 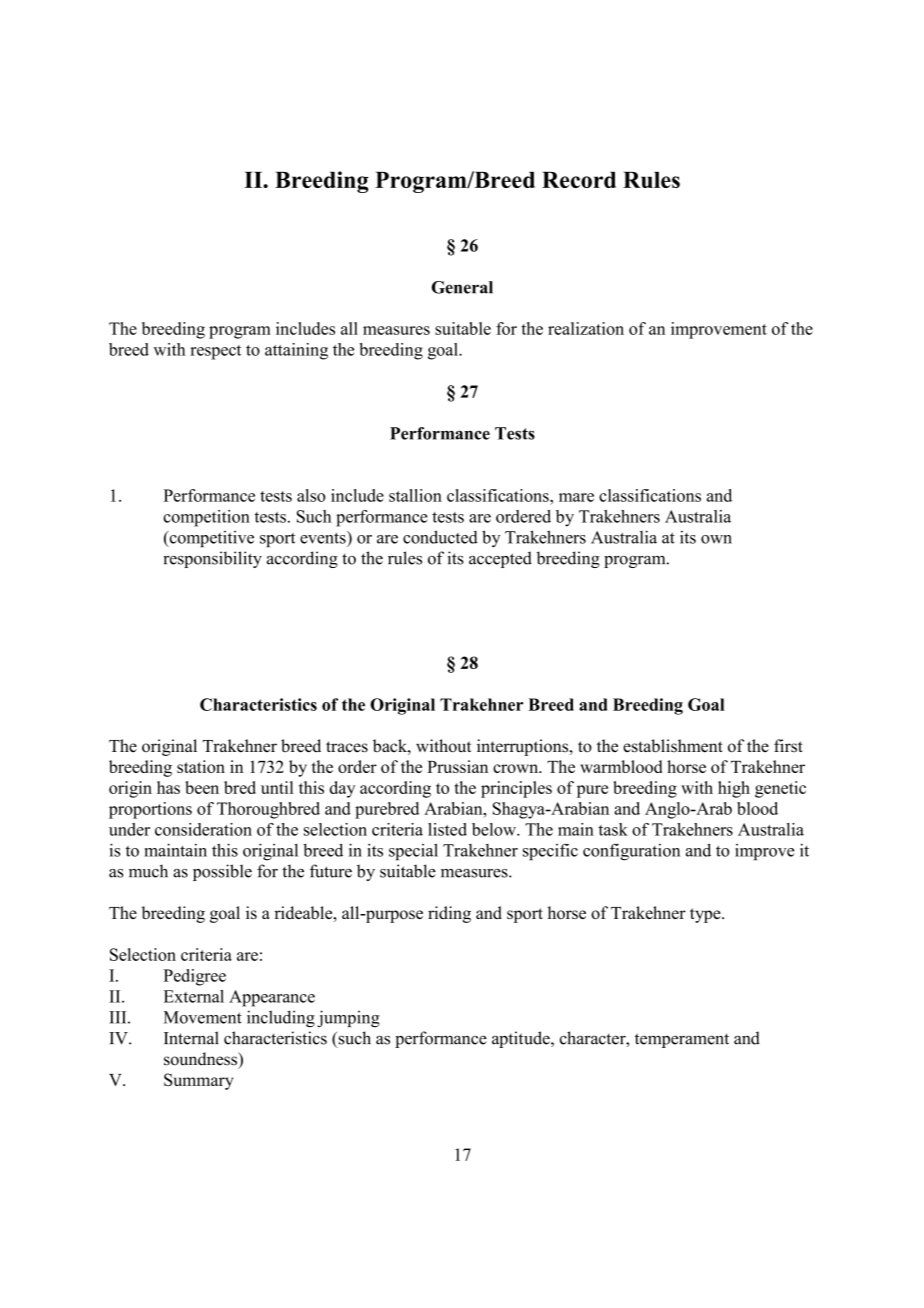 What do you see at coordinates (201, 1059) in the page?
I see `soundness` at bounding box center [201, 1059].
